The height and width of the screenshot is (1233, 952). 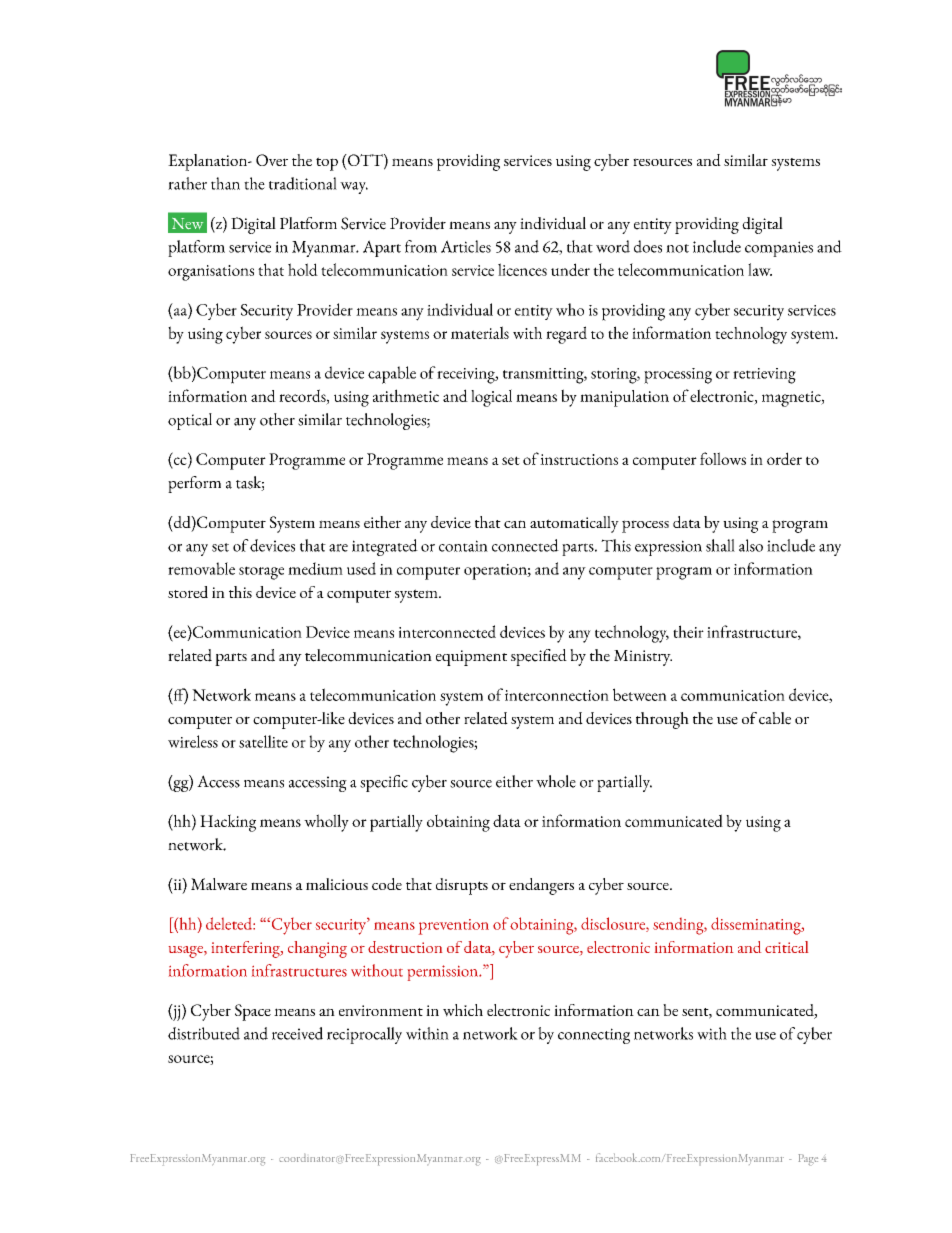 What do you see at coordinates (466, 246) in the screenshot?
I see `Articles` at bounding box center [466, 246].
